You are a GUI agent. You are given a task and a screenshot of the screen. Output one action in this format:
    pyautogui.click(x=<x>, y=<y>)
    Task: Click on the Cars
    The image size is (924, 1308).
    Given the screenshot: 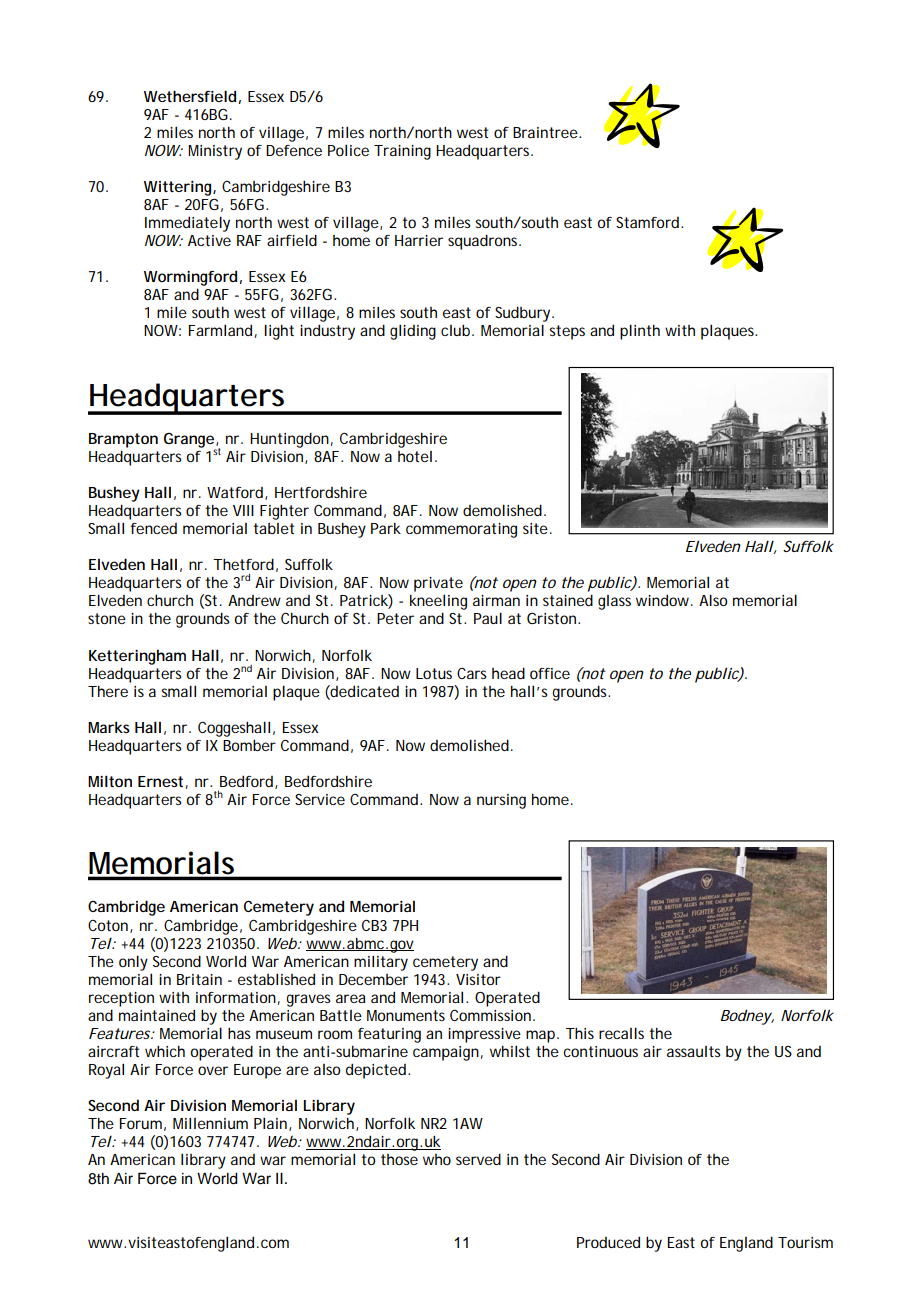 What is the action you would take?
    pyautogui.click(x=472, y=673)
